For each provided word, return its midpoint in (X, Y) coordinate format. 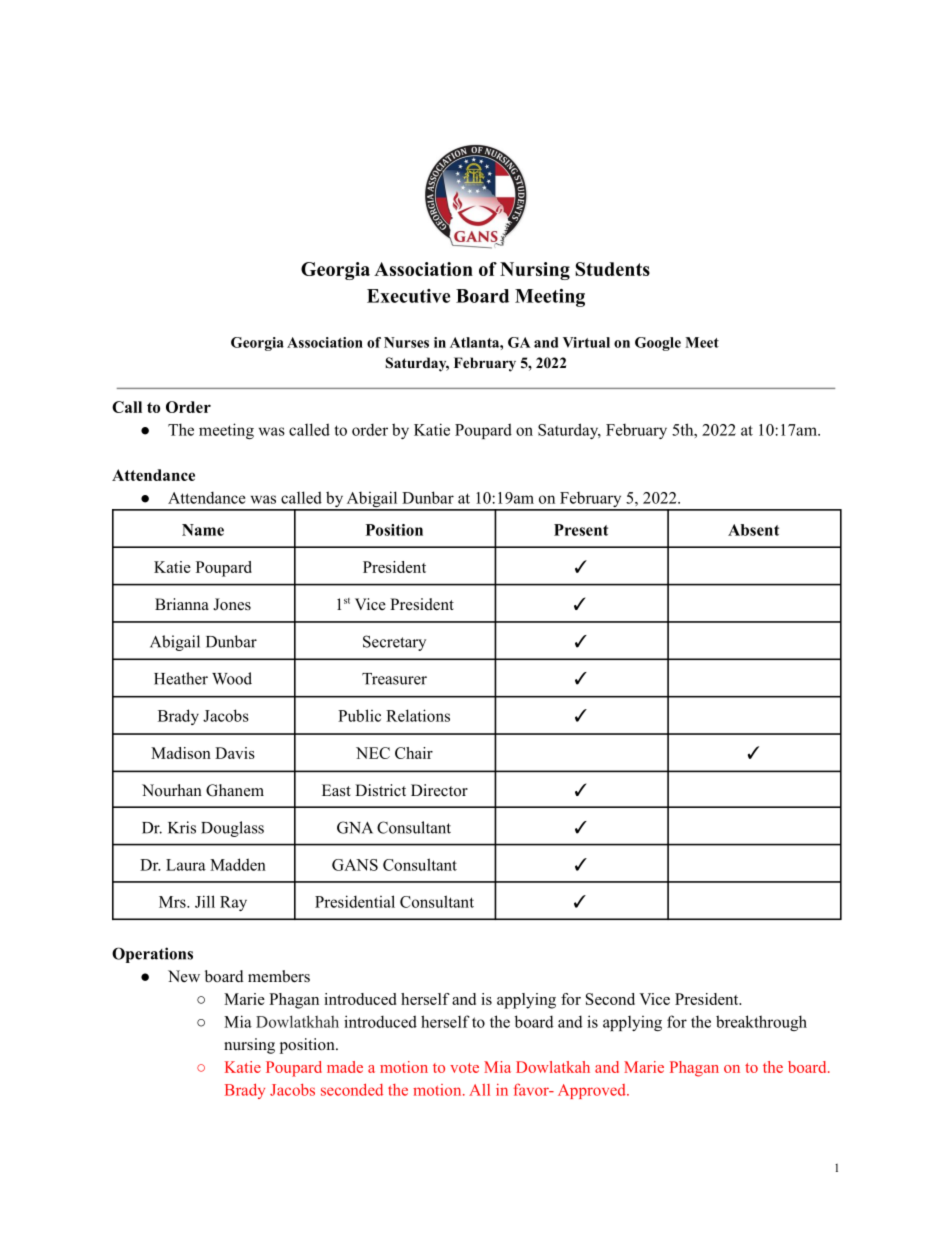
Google (658, 344)
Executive (408, 296)
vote (464, 1068)
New (184, 976)
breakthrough (761, 1023)
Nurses (406, 342)
